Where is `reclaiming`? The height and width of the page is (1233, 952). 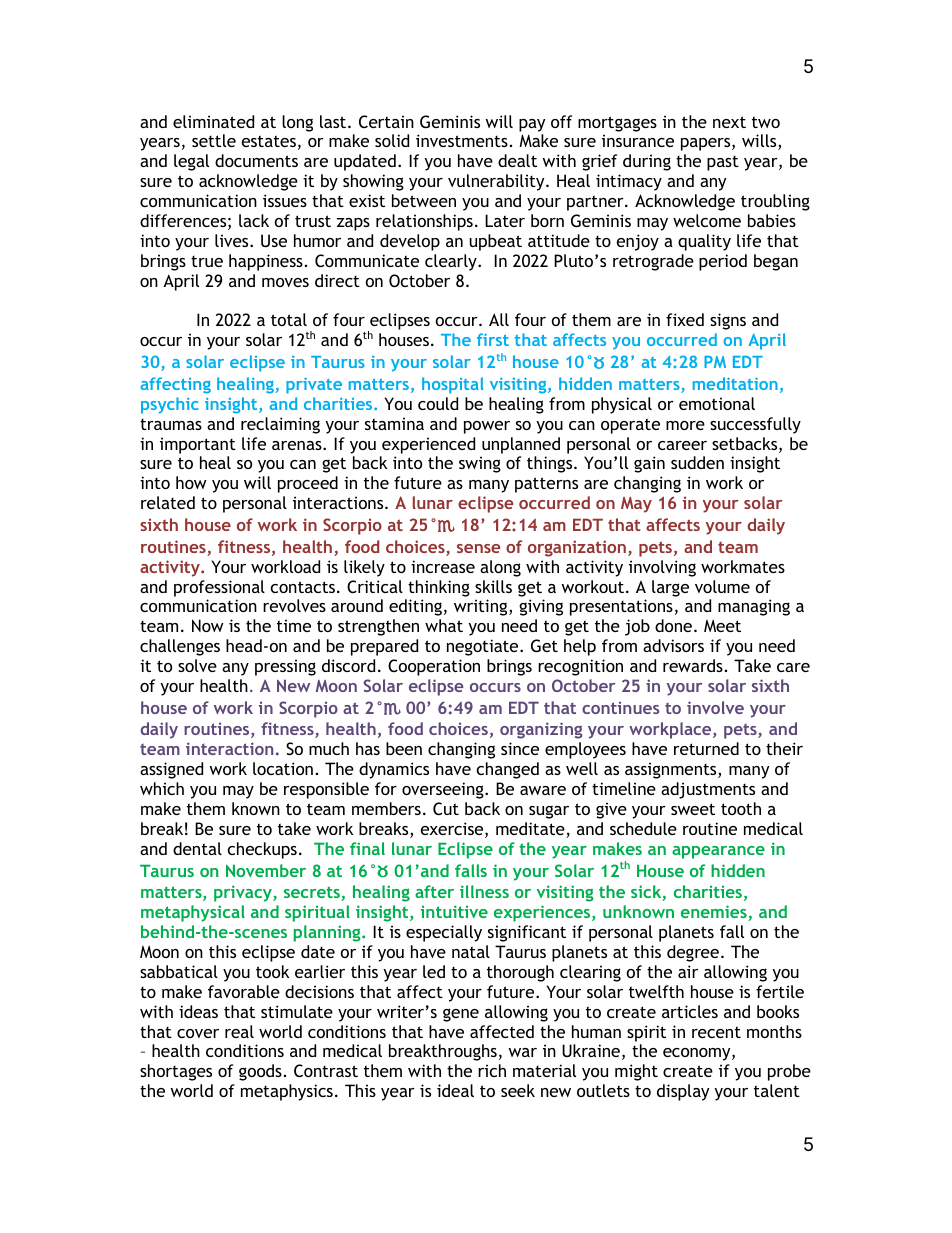
reclaiming is located at coordinates (280, 425).
